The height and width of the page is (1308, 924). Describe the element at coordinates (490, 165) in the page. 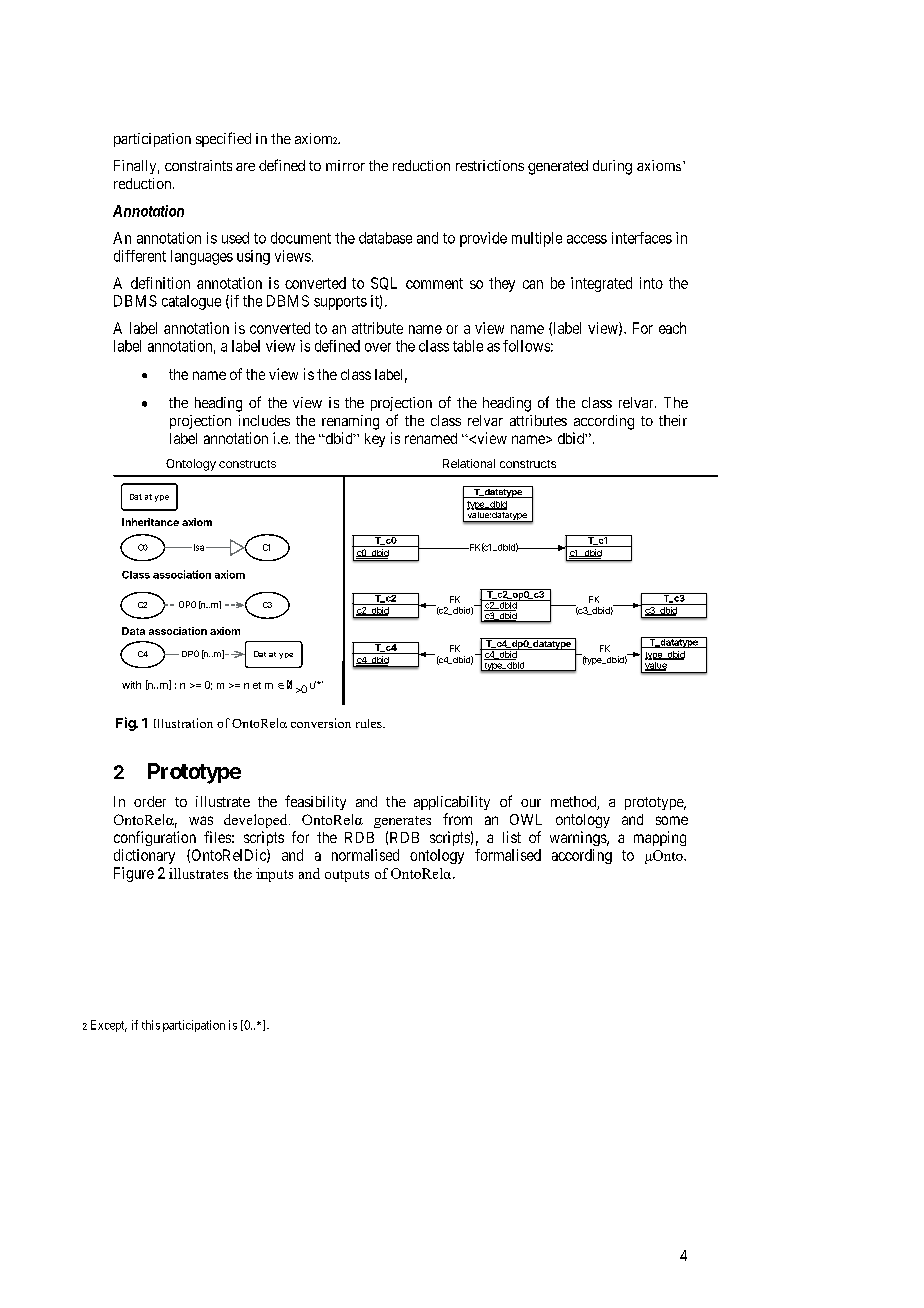

I see `restrictions` at that location.
